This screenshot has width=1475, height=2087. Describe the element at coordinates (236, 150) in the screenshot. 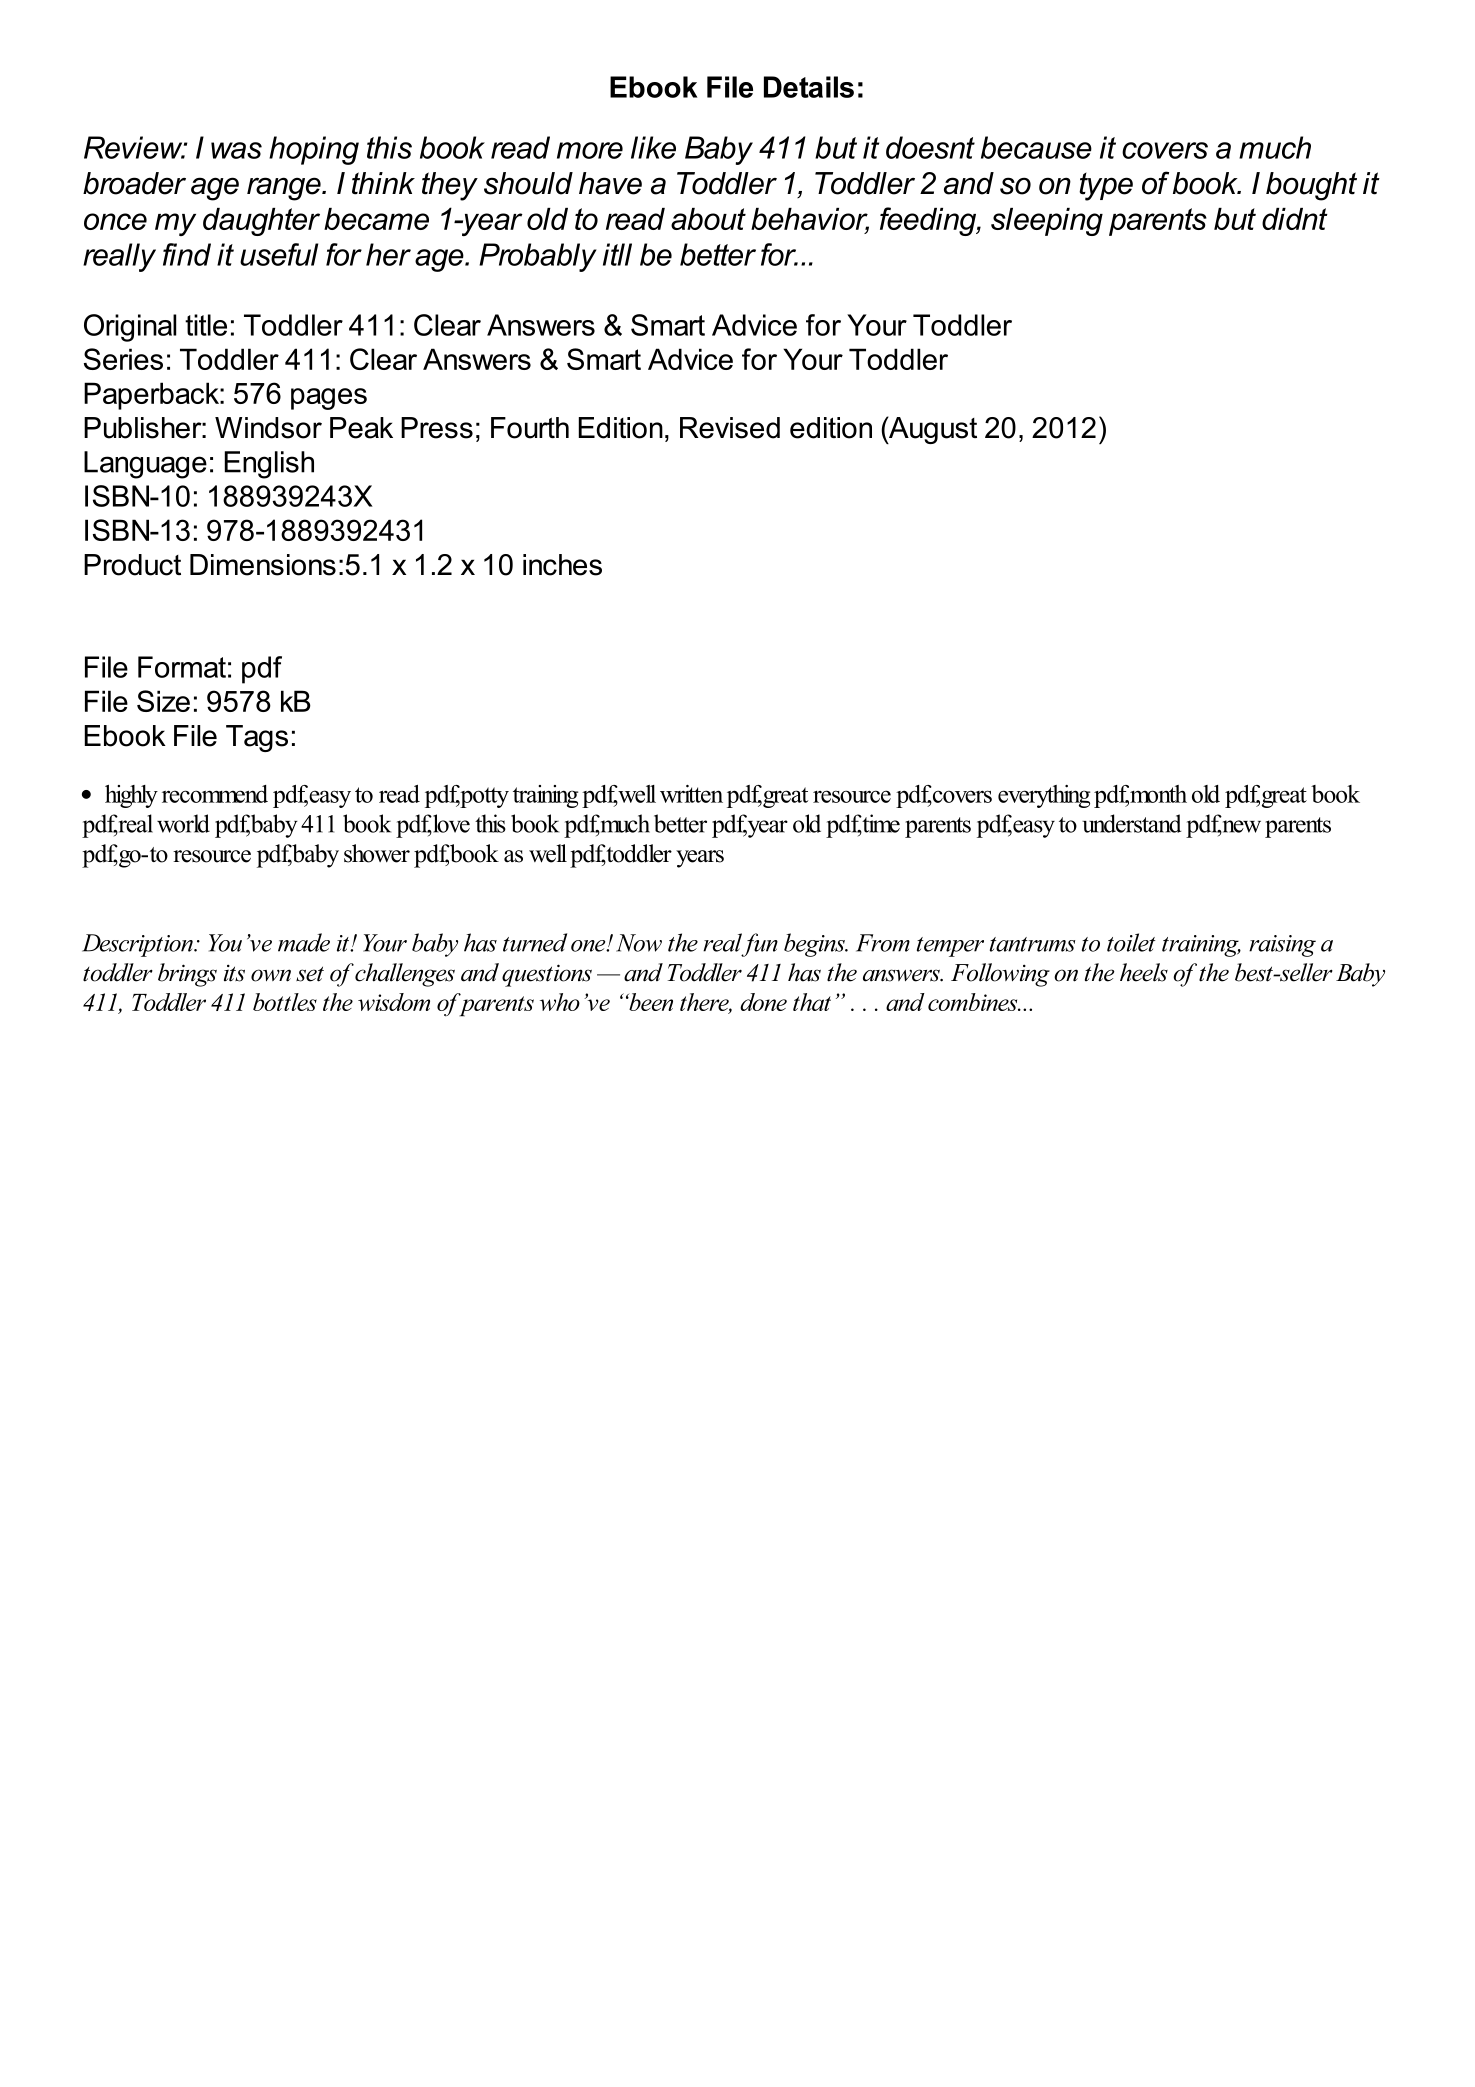

I see `was` at that location.
